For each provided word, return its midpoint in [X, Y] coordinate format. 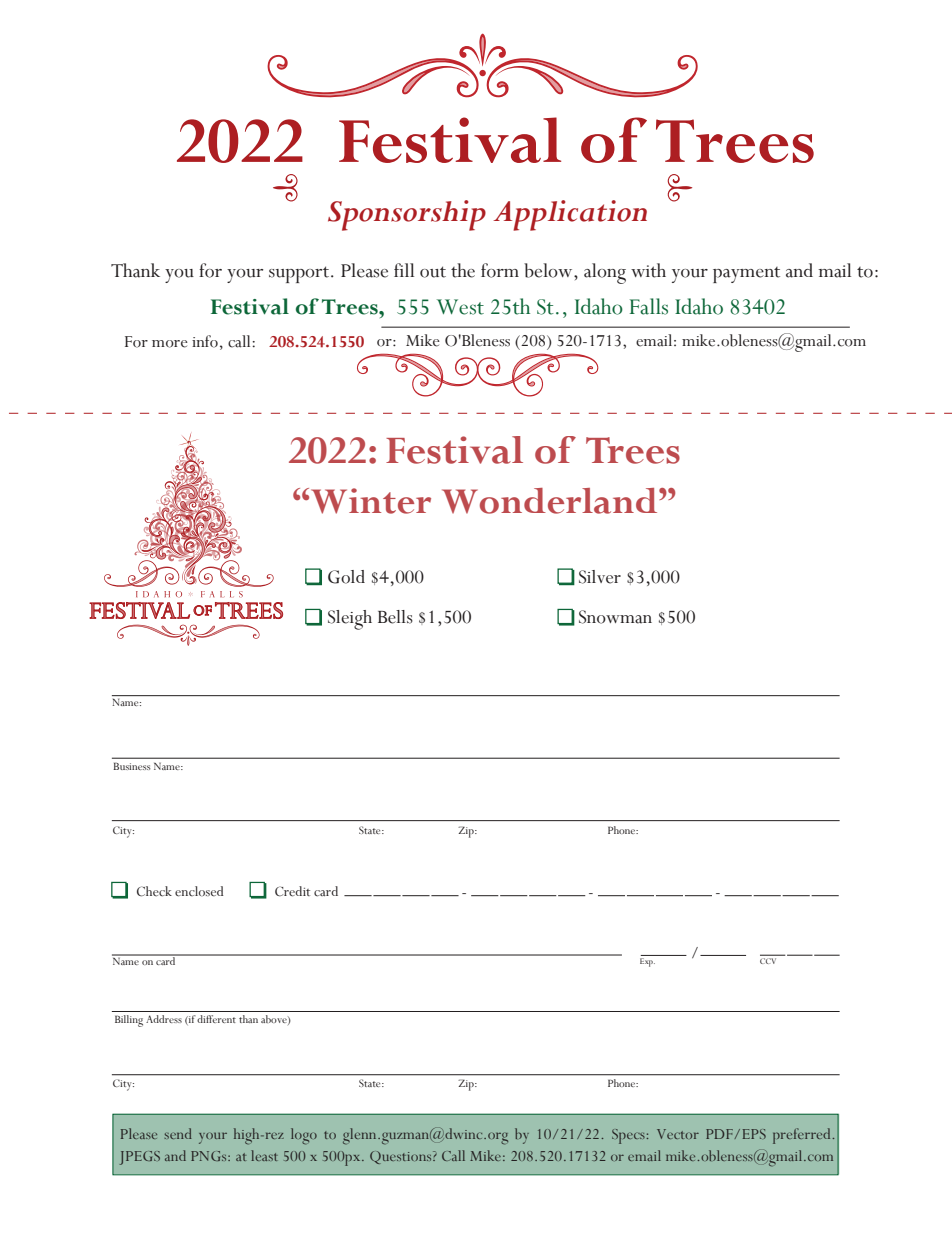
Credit [292, 891]
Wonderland [551, 501]
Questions [402, 1157]
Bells [395, 617]
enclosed [199, 891]
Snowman [615, 617]
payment [746, 275]
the [463, 270]
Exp [647, 962]
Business [132, 766]
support [300, 274]
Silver [600, 577]
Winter [371, 501]
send [178, 1133]
